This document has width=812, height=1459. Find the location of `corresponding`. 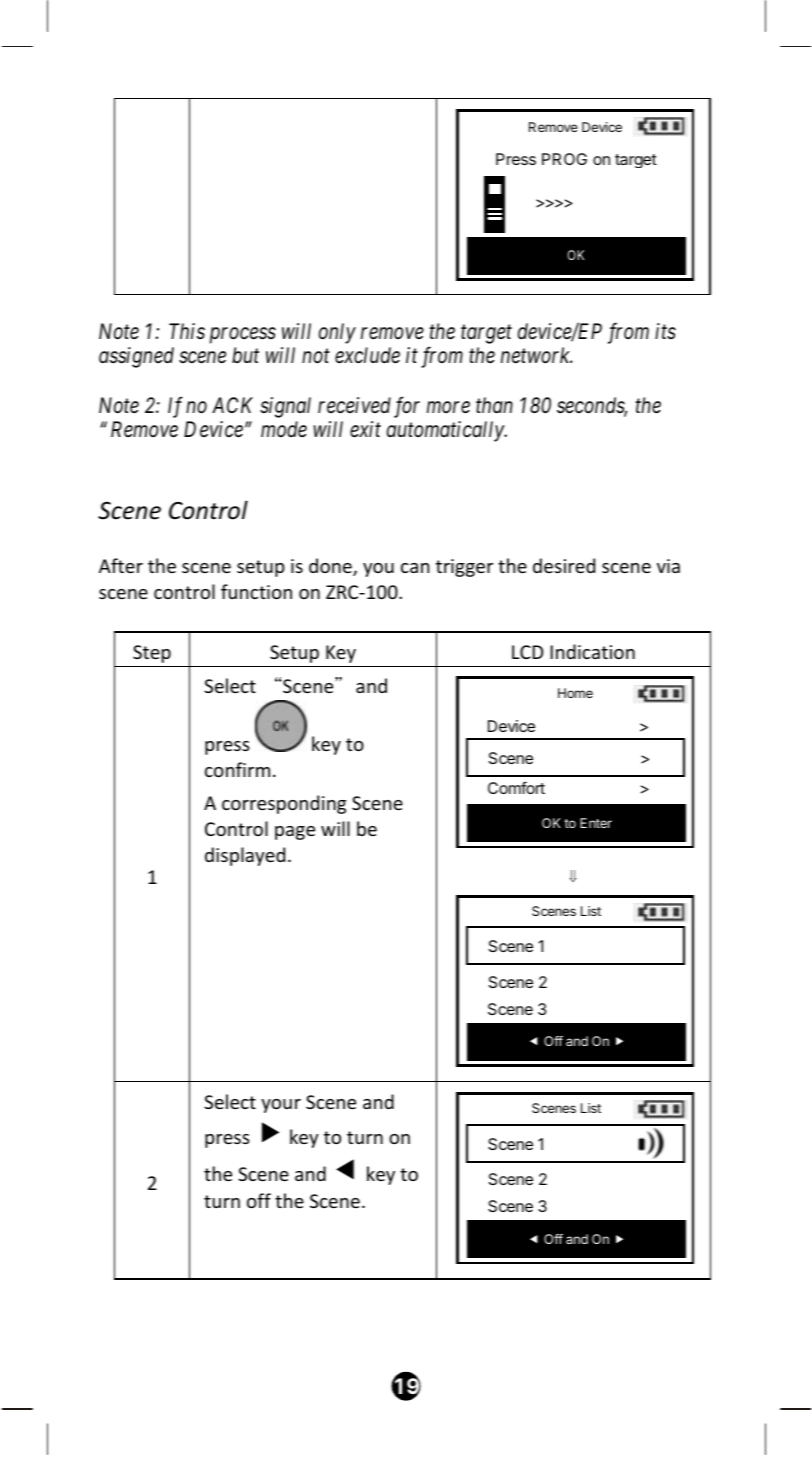

corresponding is located at coordinates (284, 804).
